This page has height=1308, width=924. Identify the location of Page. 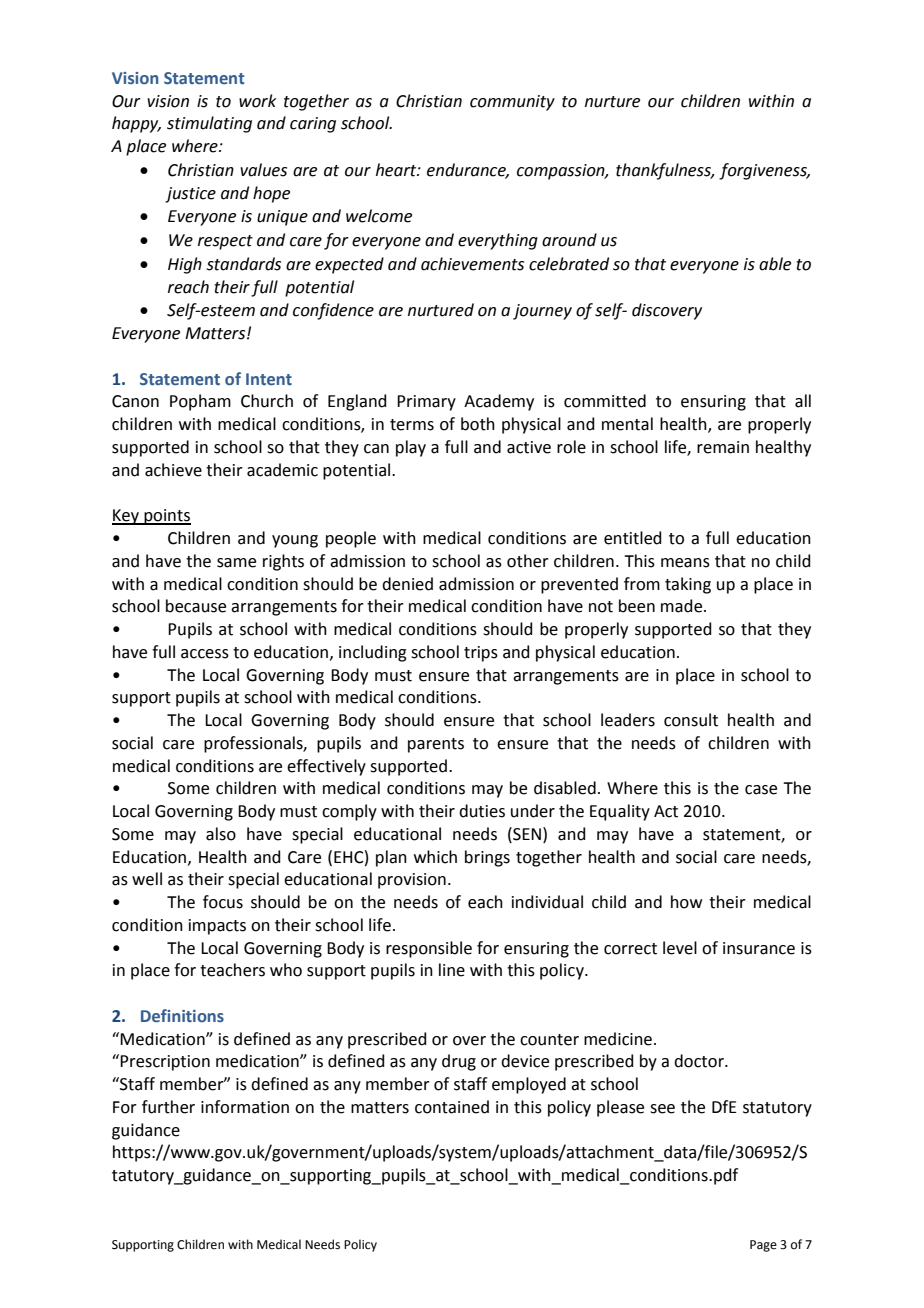
(763, 1246).
